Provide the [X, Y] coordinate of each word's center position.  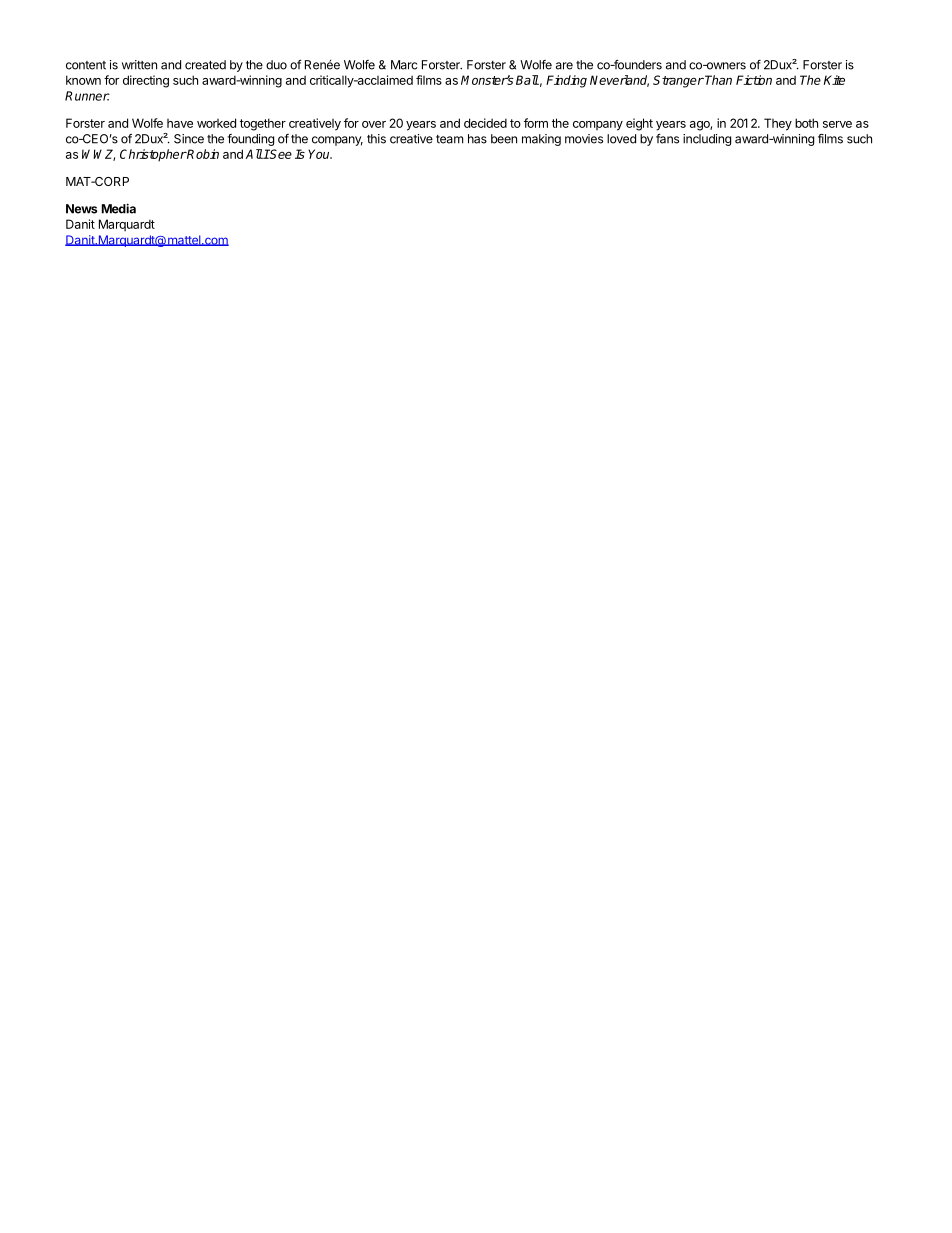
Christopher [153, 155]
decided [485, 123]
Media [119, 208]
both [806, 123]
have [180, 123]
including [707, 140]
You [320, 154]
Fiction [754, 80]
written [139, 65]
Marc [404, 65]
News [81, 209]
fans [667, 139]
